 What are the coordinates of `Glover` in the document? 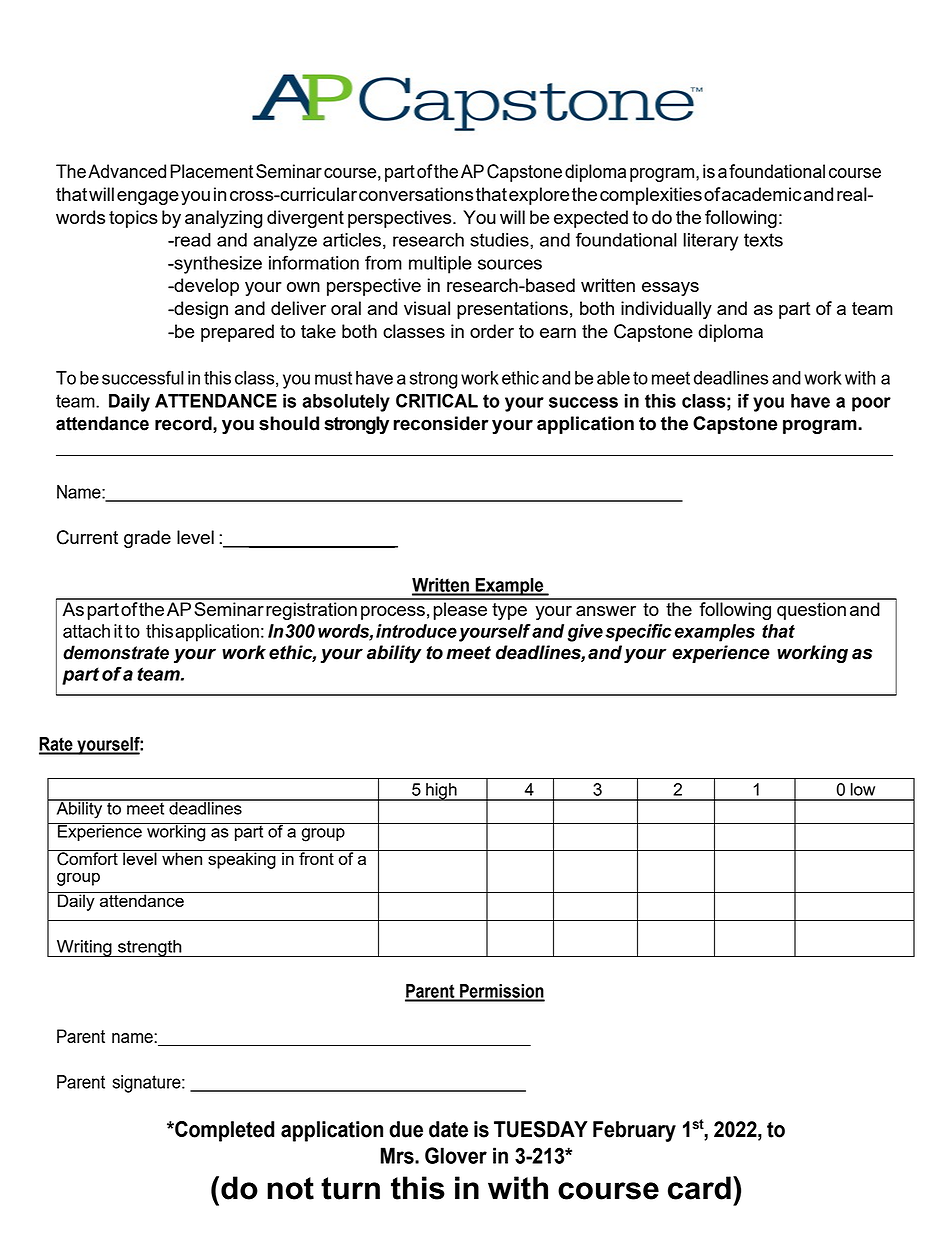 It's located at (456, 1155).
